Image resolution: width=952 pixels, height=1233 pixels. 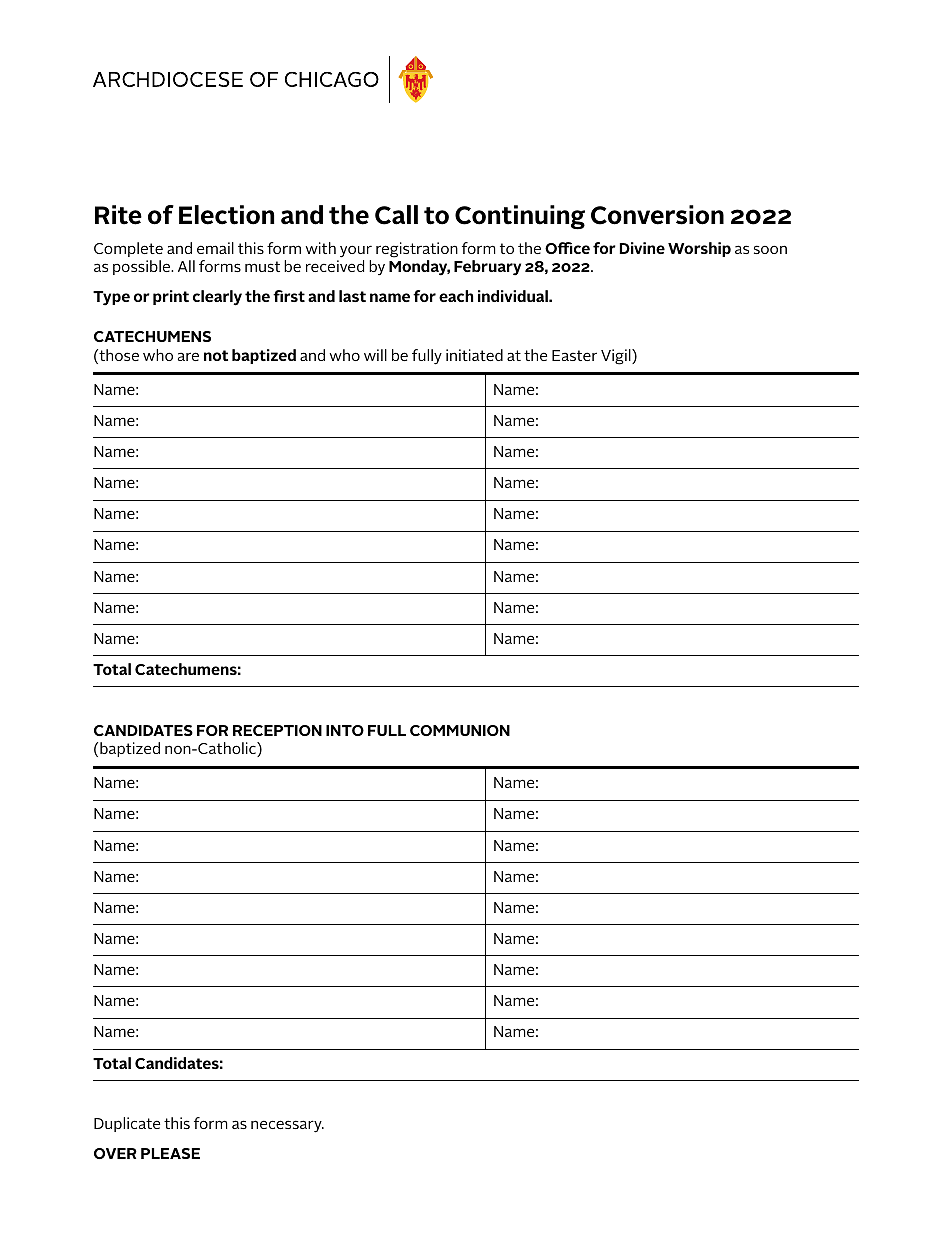 What do you see at coordinates (460, 730) in the image?
I see `COMMUNION` at bounding box center [460, 730].
